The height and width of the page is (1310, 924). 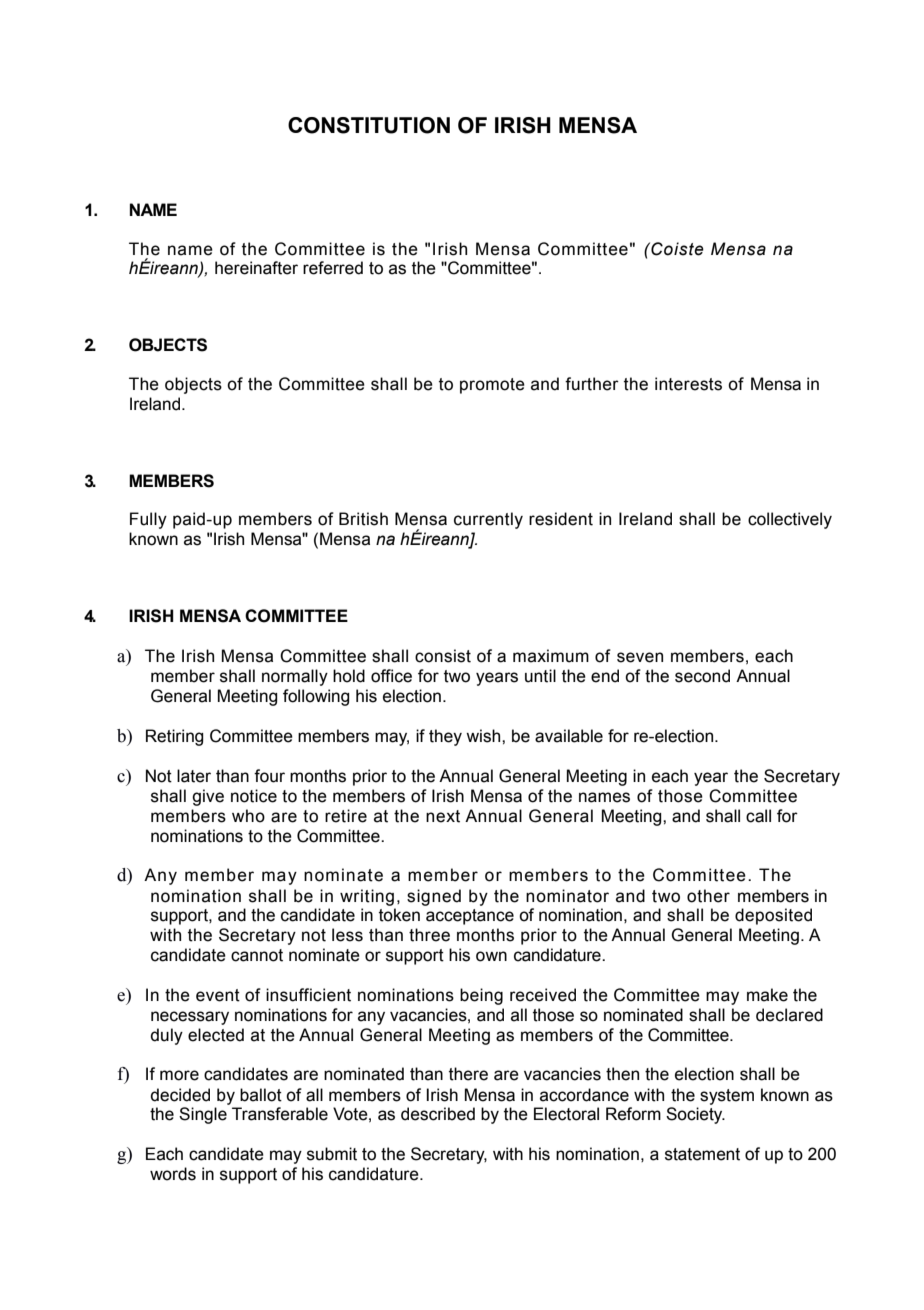 What do you see at coordinates (203, 1115) in the page?
I see `Single` at bounding box center [203, 1115].
